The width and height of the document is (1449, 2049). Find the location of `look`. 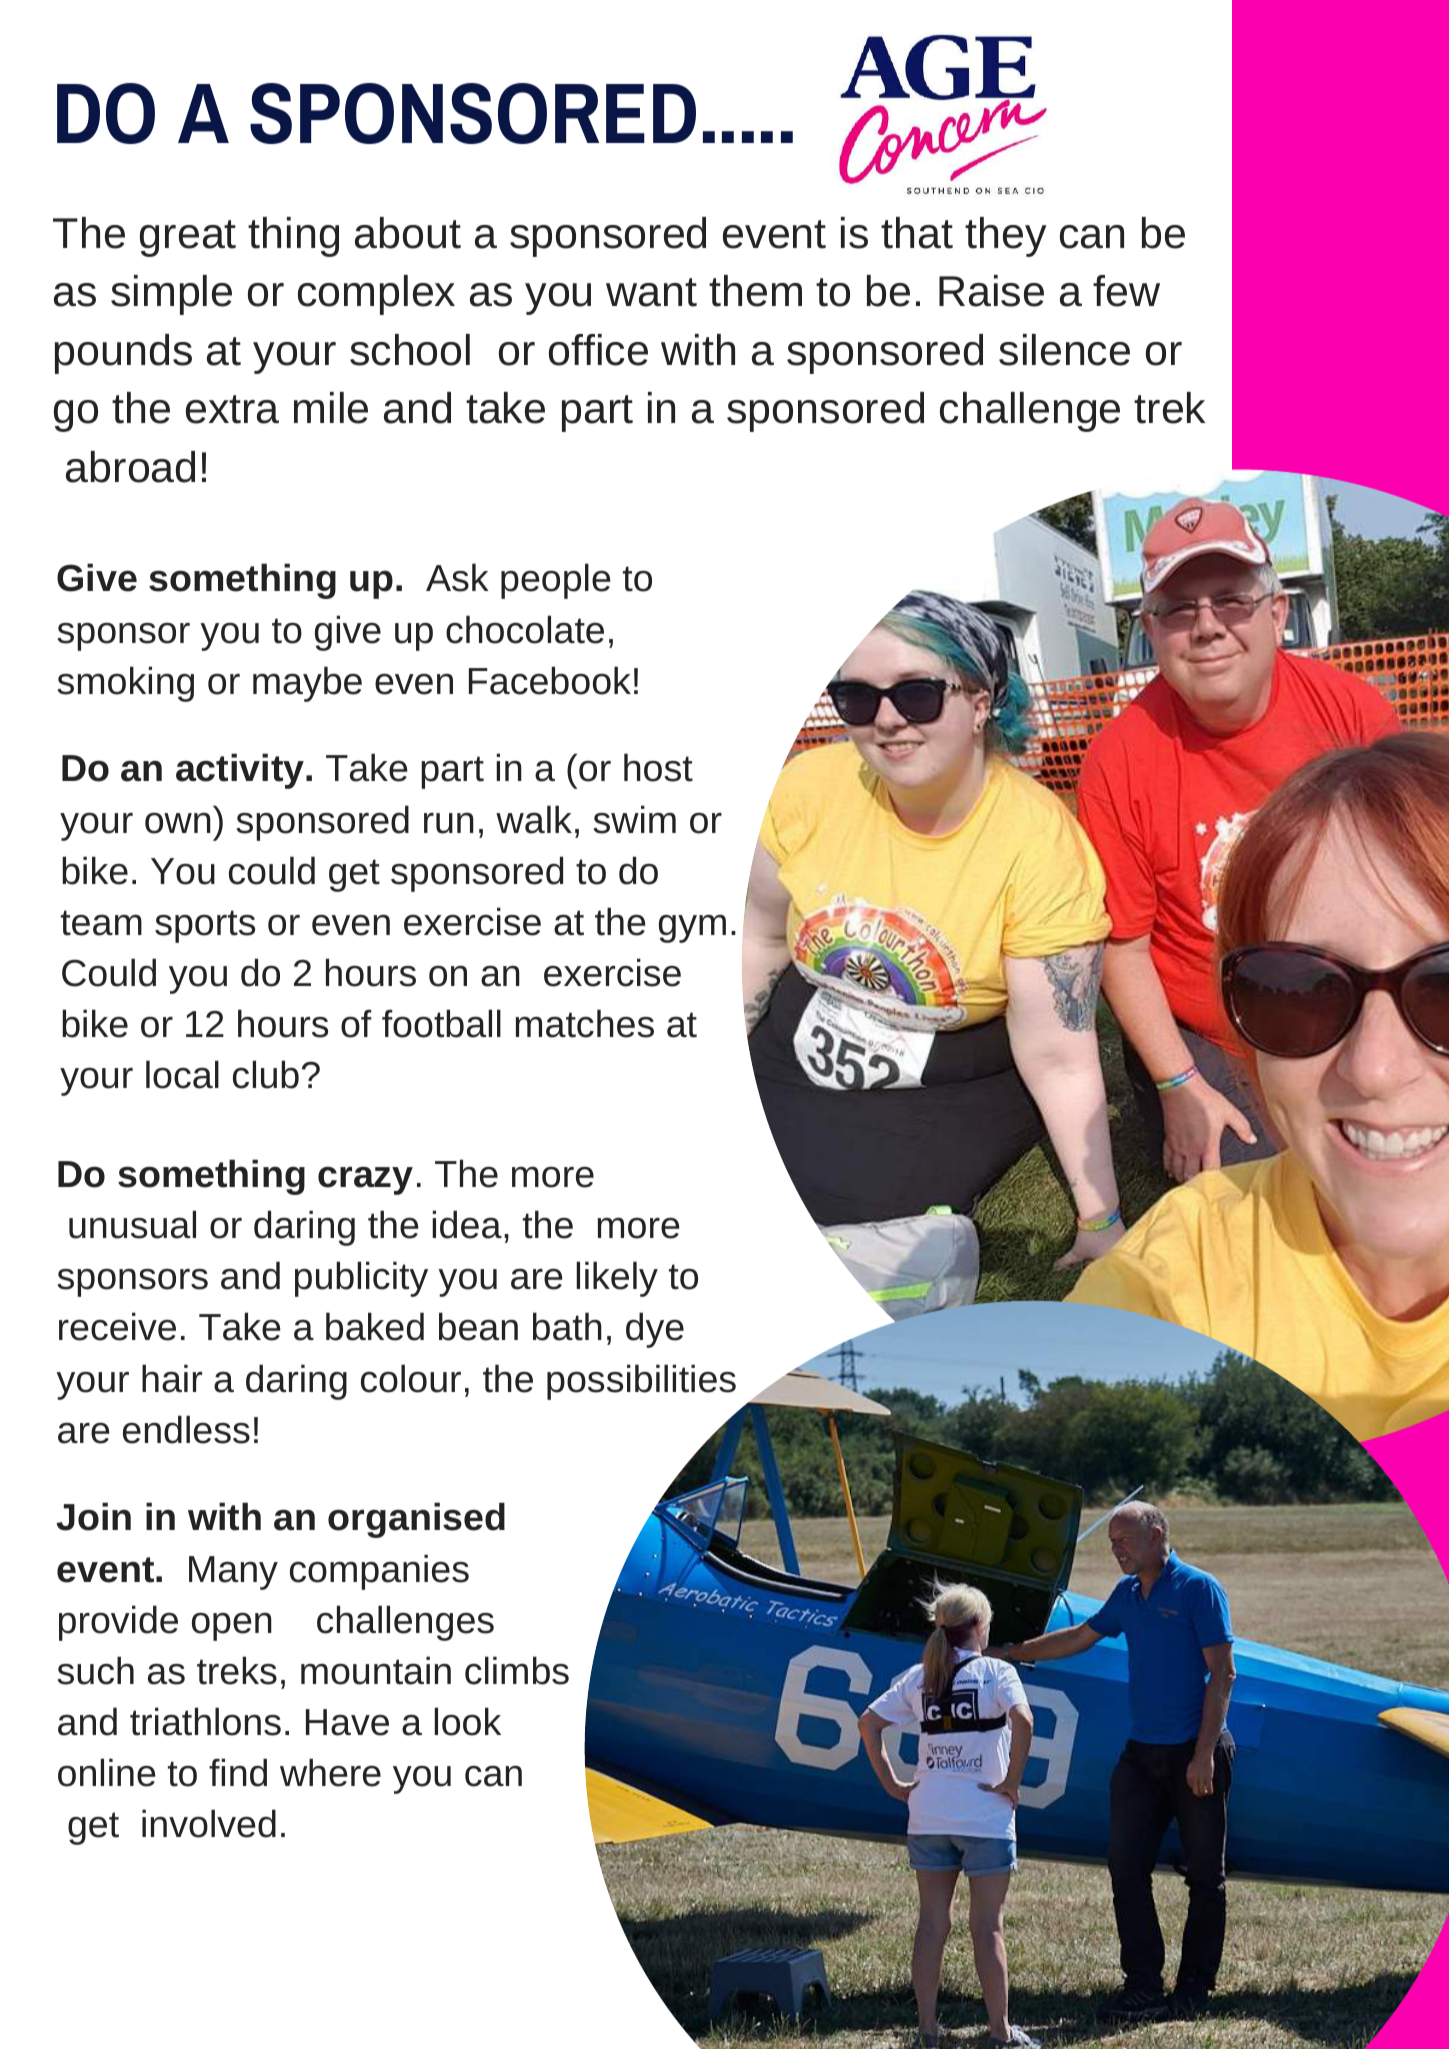

look is located at coordinates (467, 1721).
